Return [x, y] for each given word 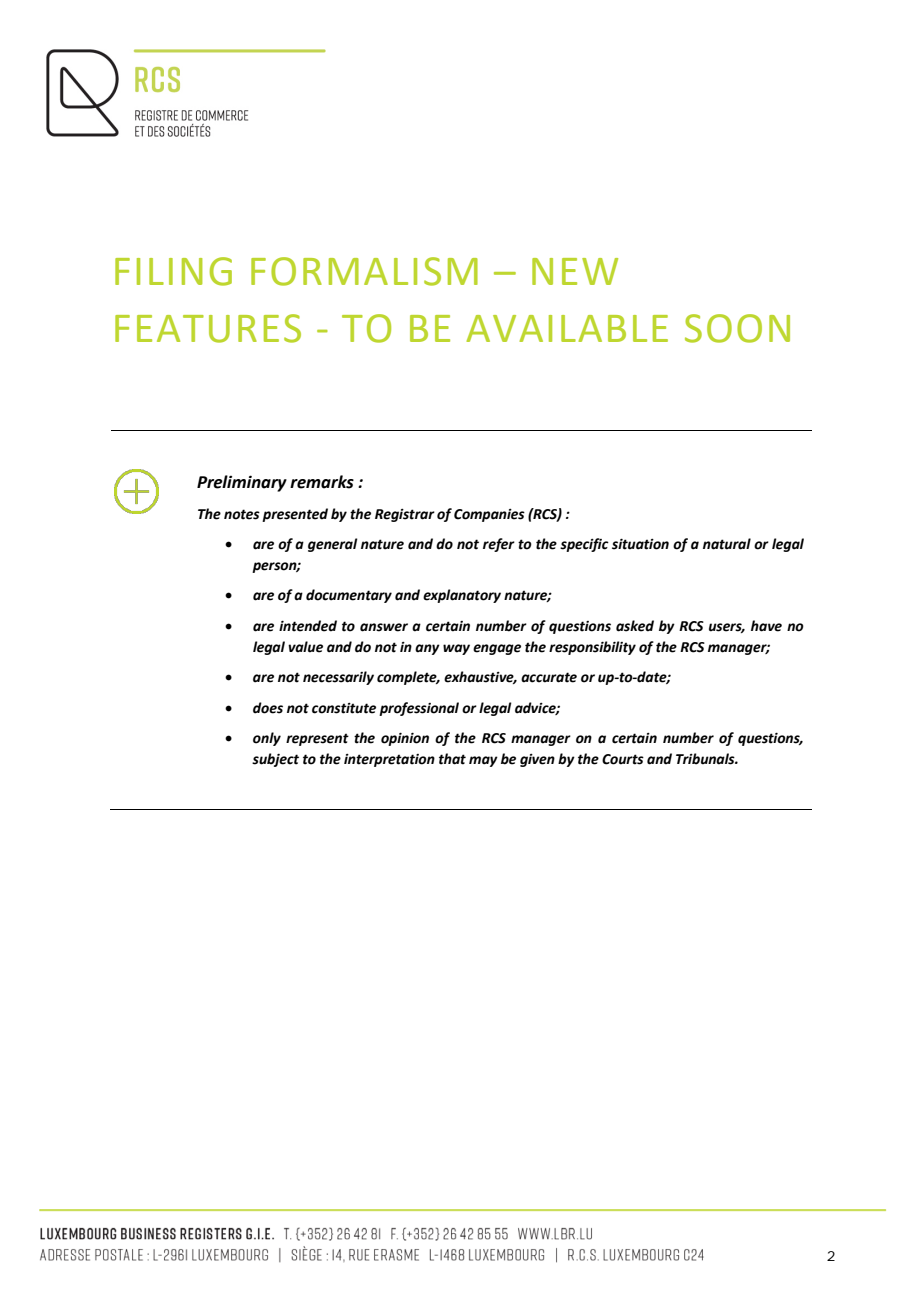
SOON [737, 328]
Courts [623, 759]
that [452, 759]
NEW [575, 271]
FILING [173, 271]
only [267, 739]
